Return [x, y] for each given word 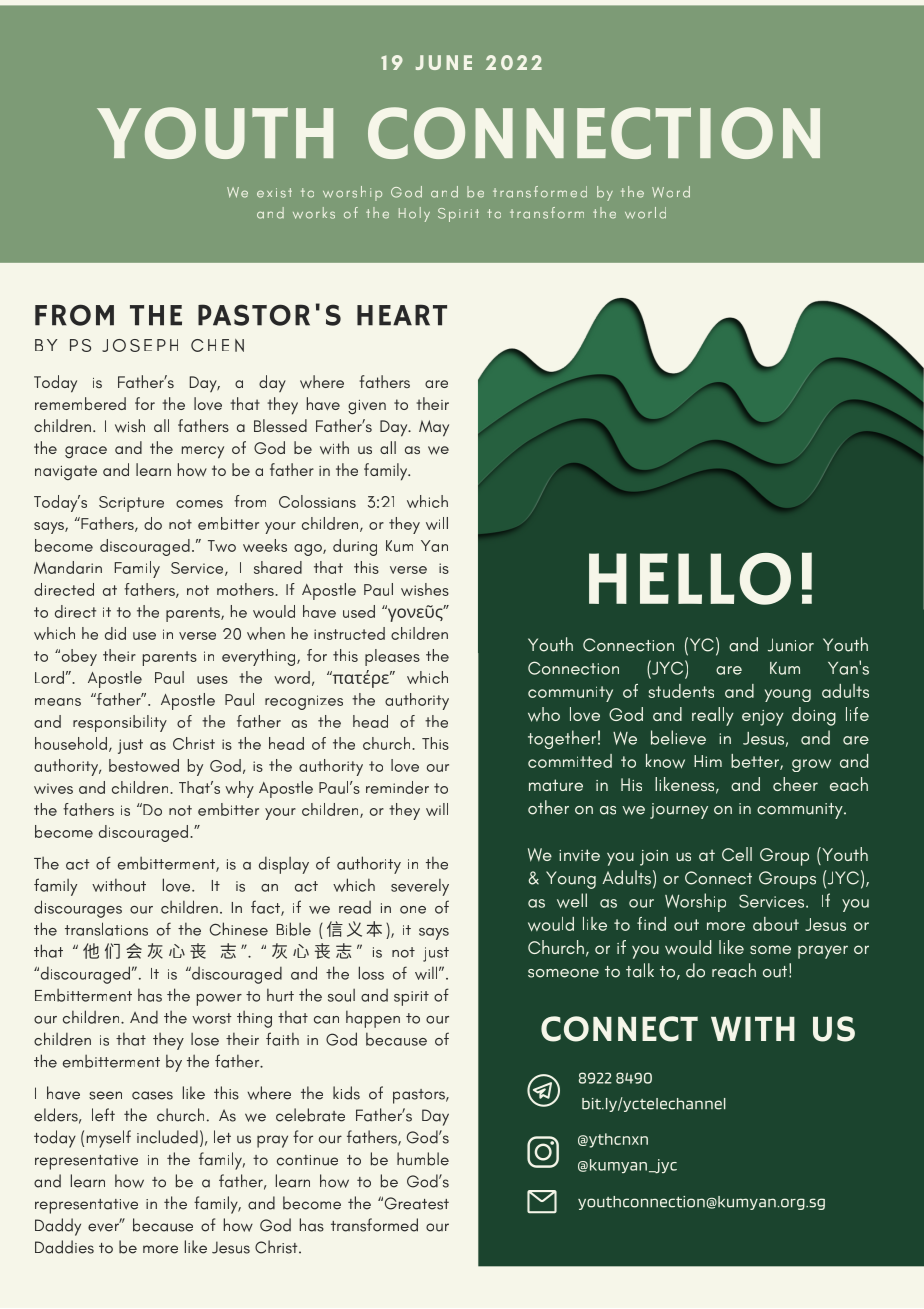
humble [423, 1159]
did [115, 633]
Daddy [58, 1227]
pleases [392, 657]
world [645, 213]
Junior [791, 645]
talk [640, 970]
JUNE [444, 62]
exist [274, 193]
